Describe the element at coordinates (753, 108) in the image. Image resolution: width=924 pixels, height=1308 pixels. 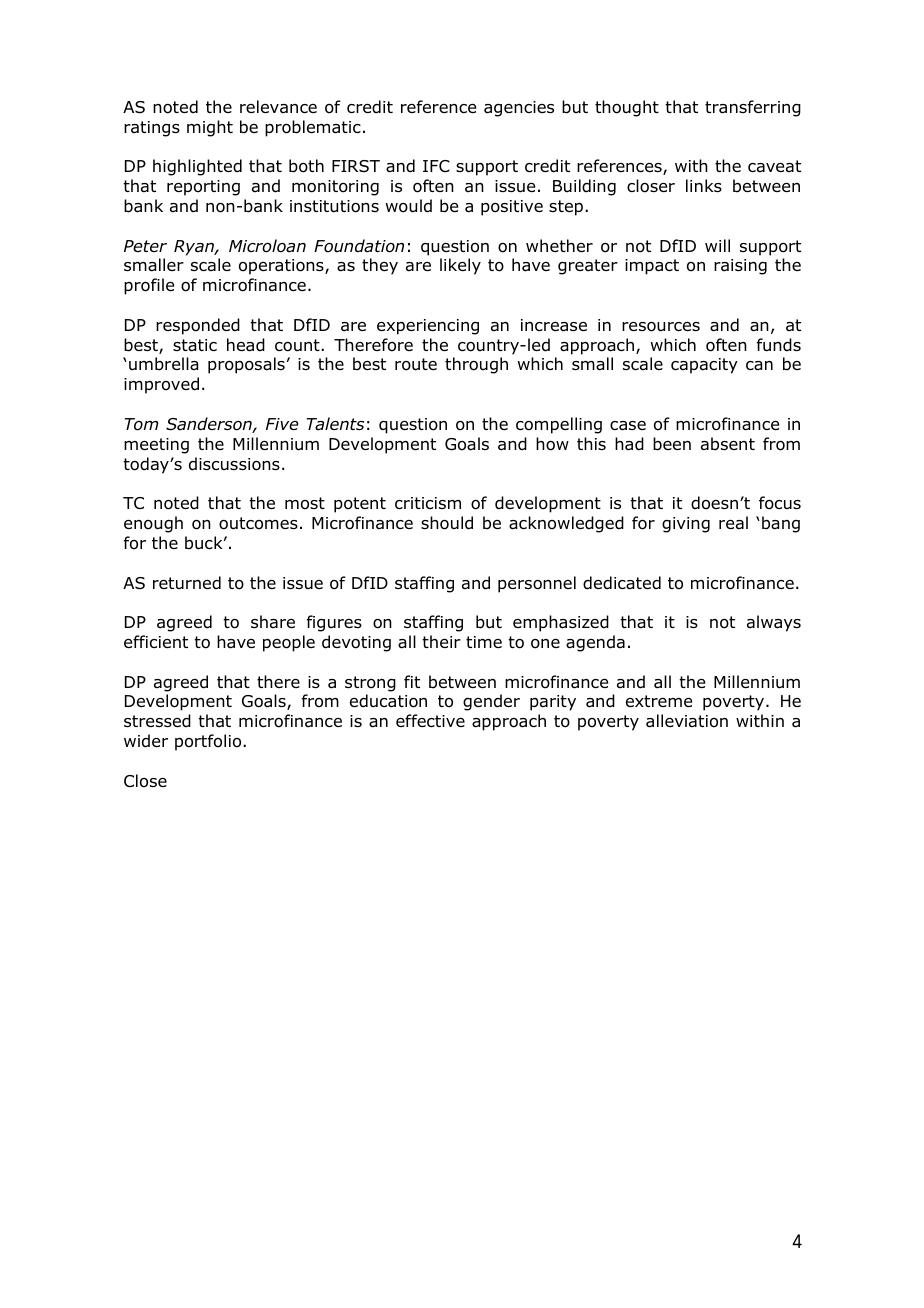
I see `transferring` at that location.
